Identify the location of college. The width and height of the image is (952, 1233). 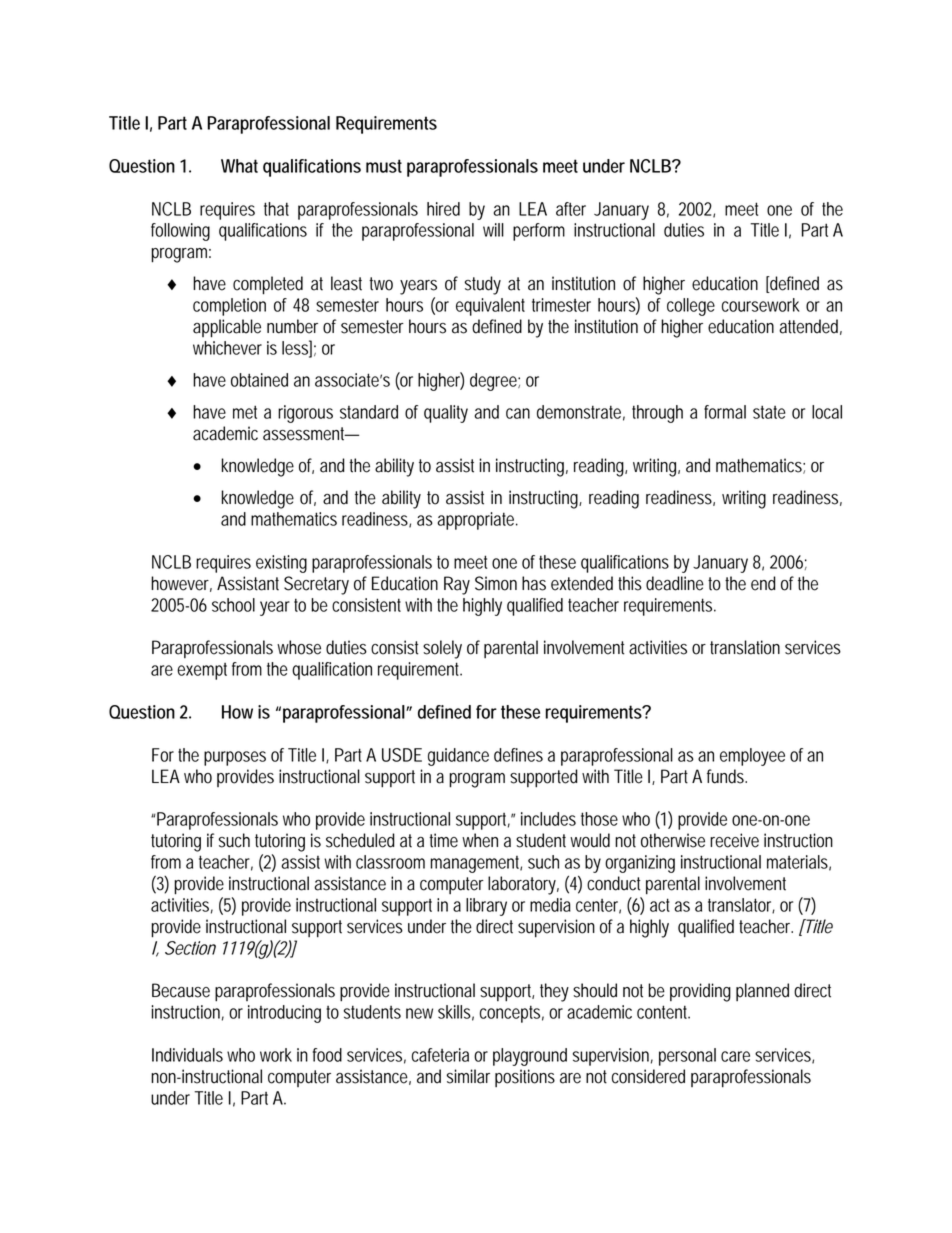
(691, 307).
